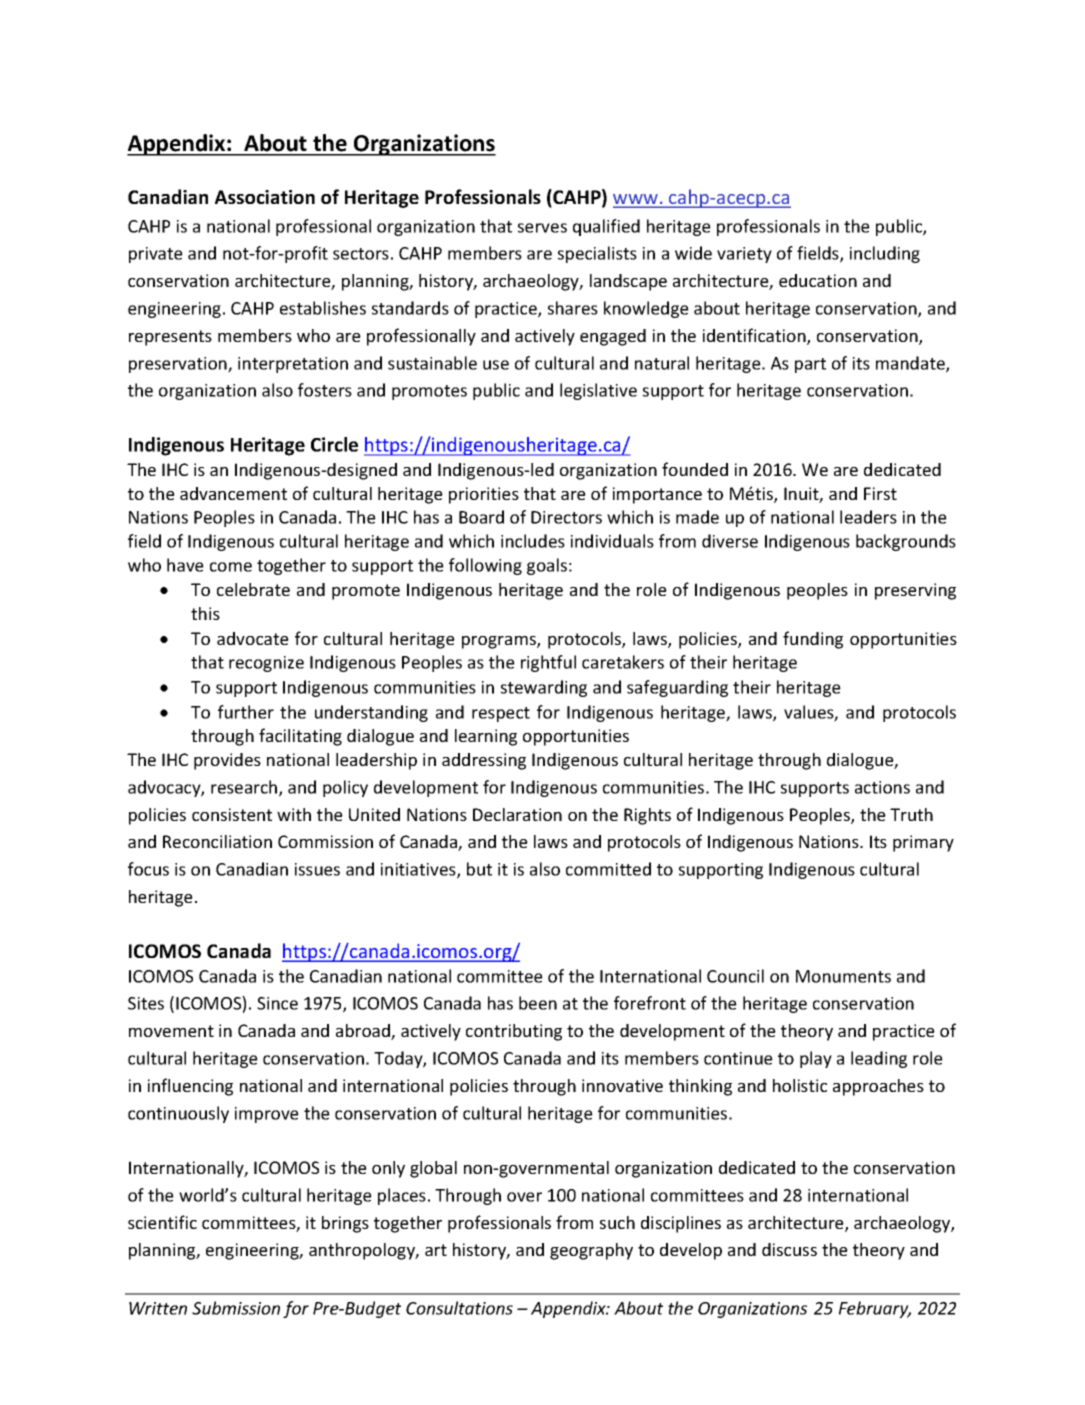 The width and height of the image is (1085, 1405). What do you see at coordinates (236, 1308) in the image?
I see `Submission` at bounding box center [236, 1308].
